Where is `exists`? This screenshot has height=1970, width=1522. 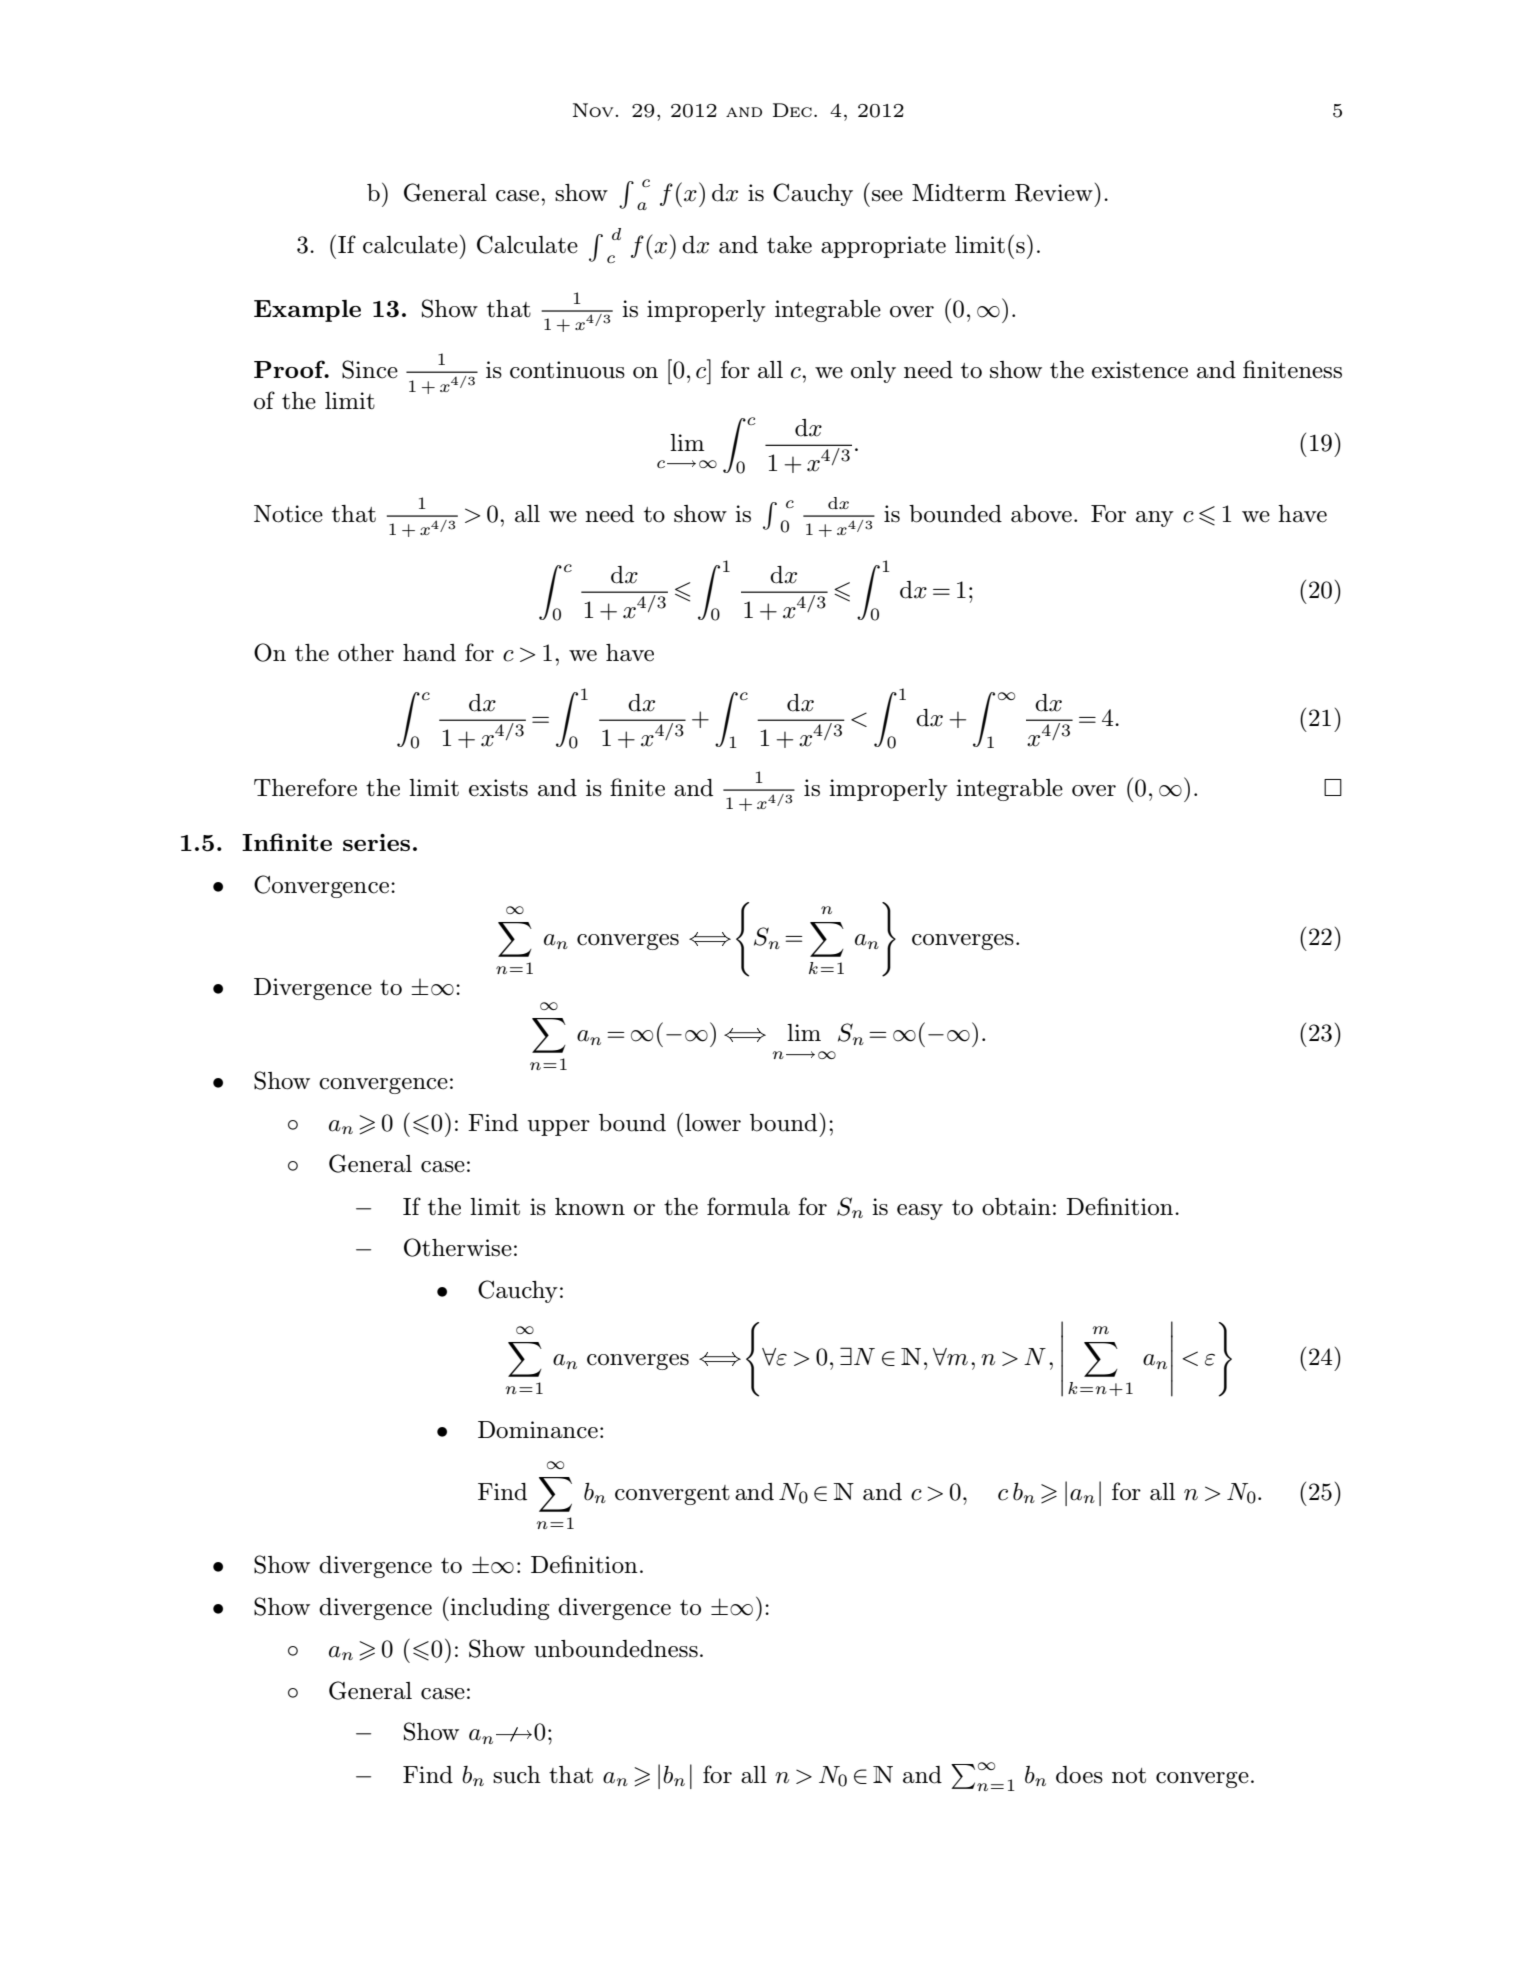 exists is located at coordinates (498, 788).
